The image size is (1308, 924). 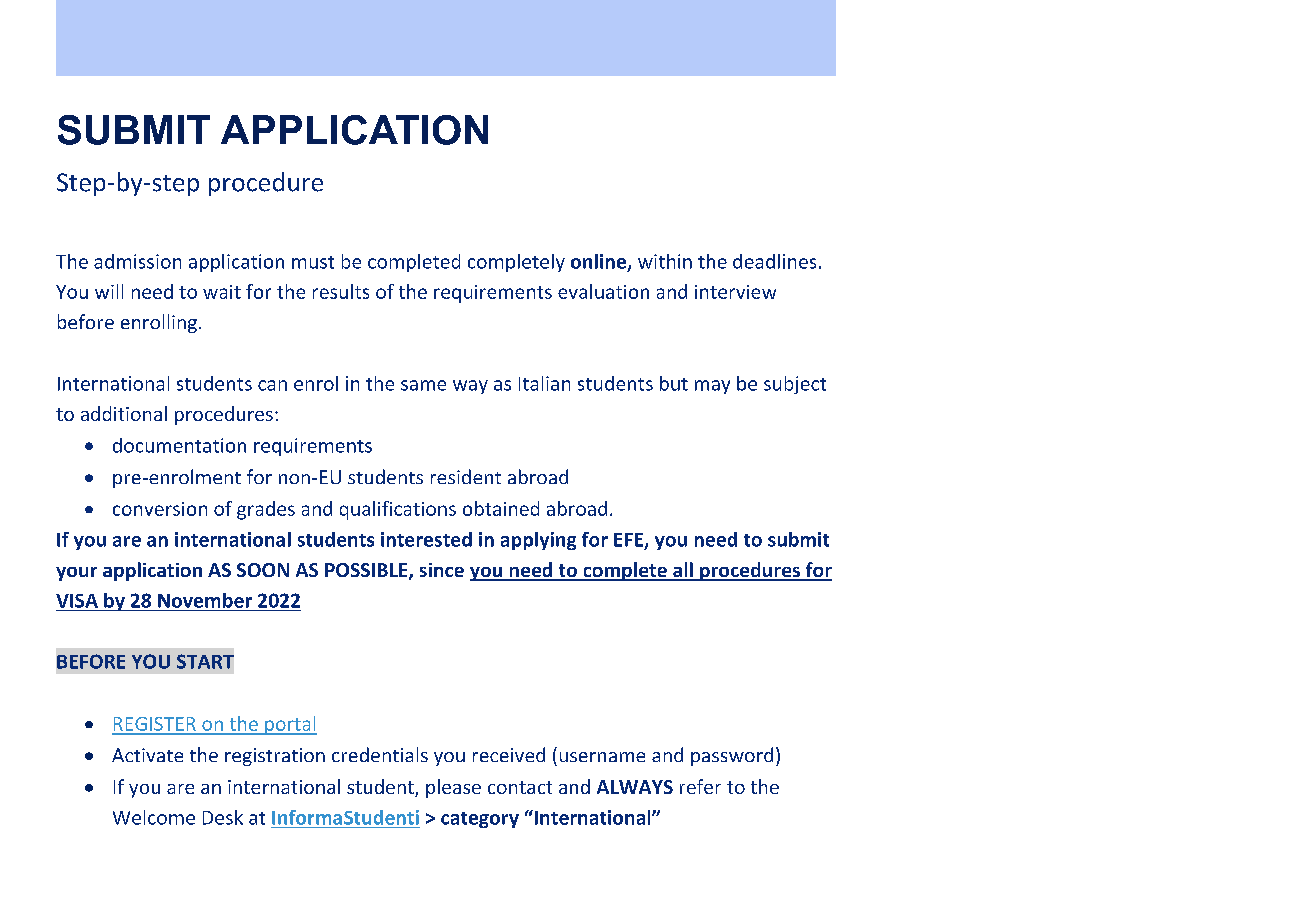 What do you see at coordinates (466, 476) in the page?
I see `resident` at bounding box center [466, 476].
